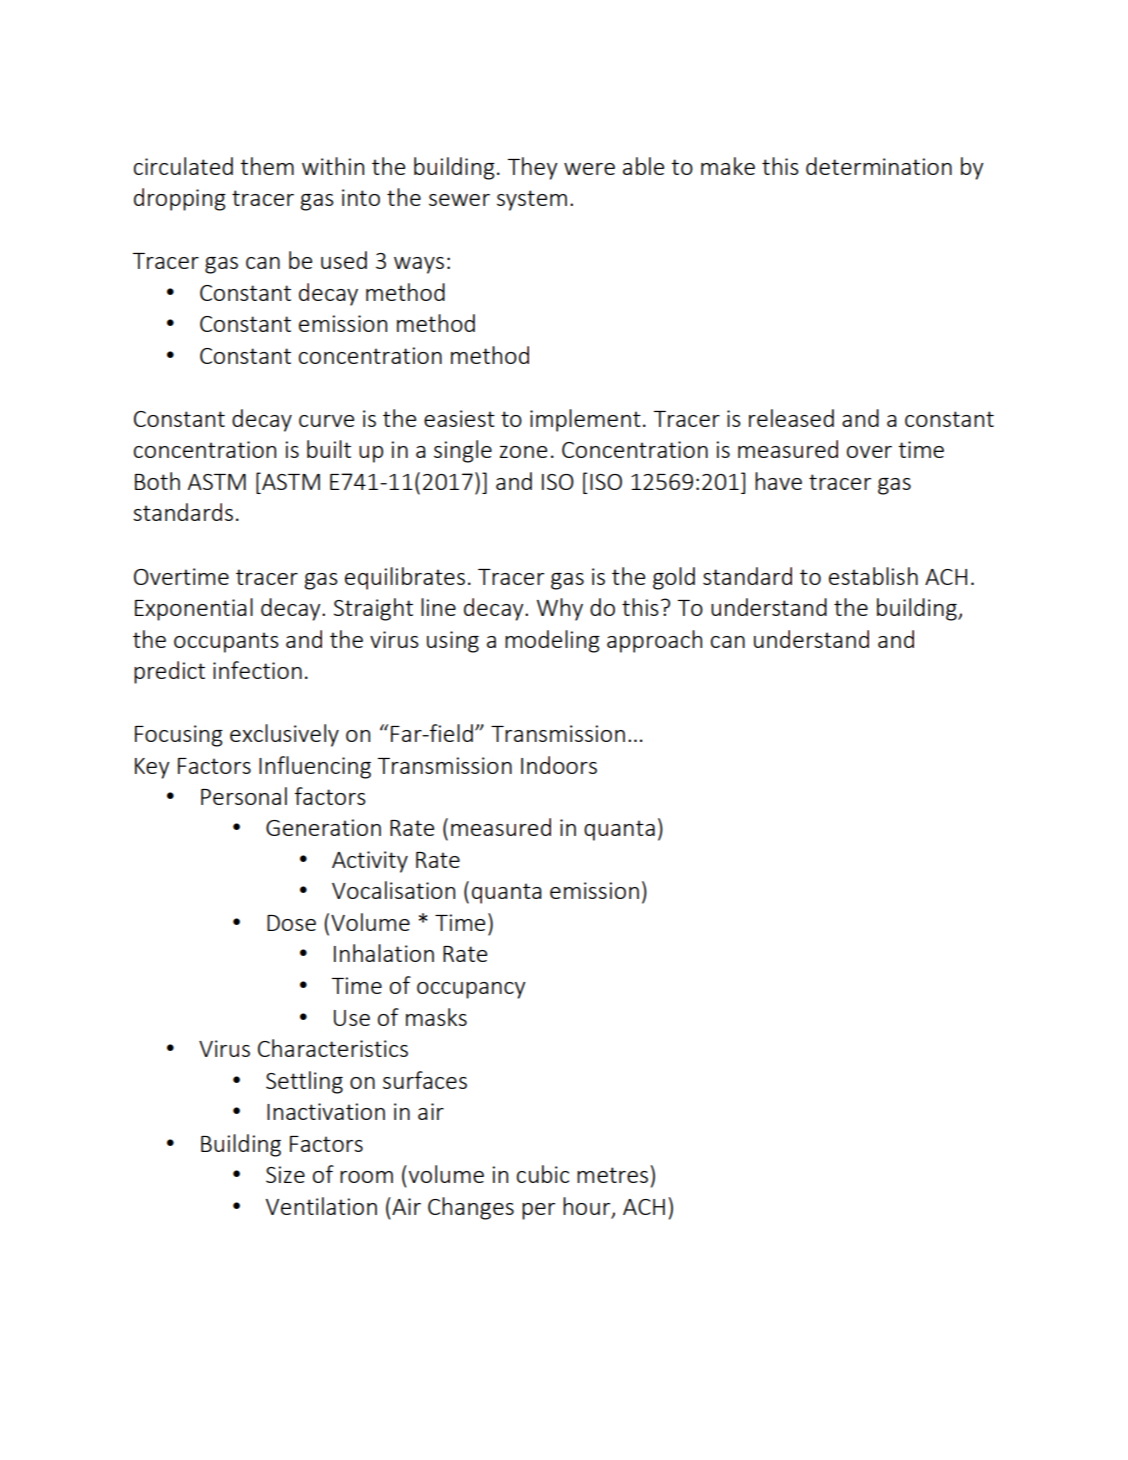  I want to click on them, so click(267, 166).
